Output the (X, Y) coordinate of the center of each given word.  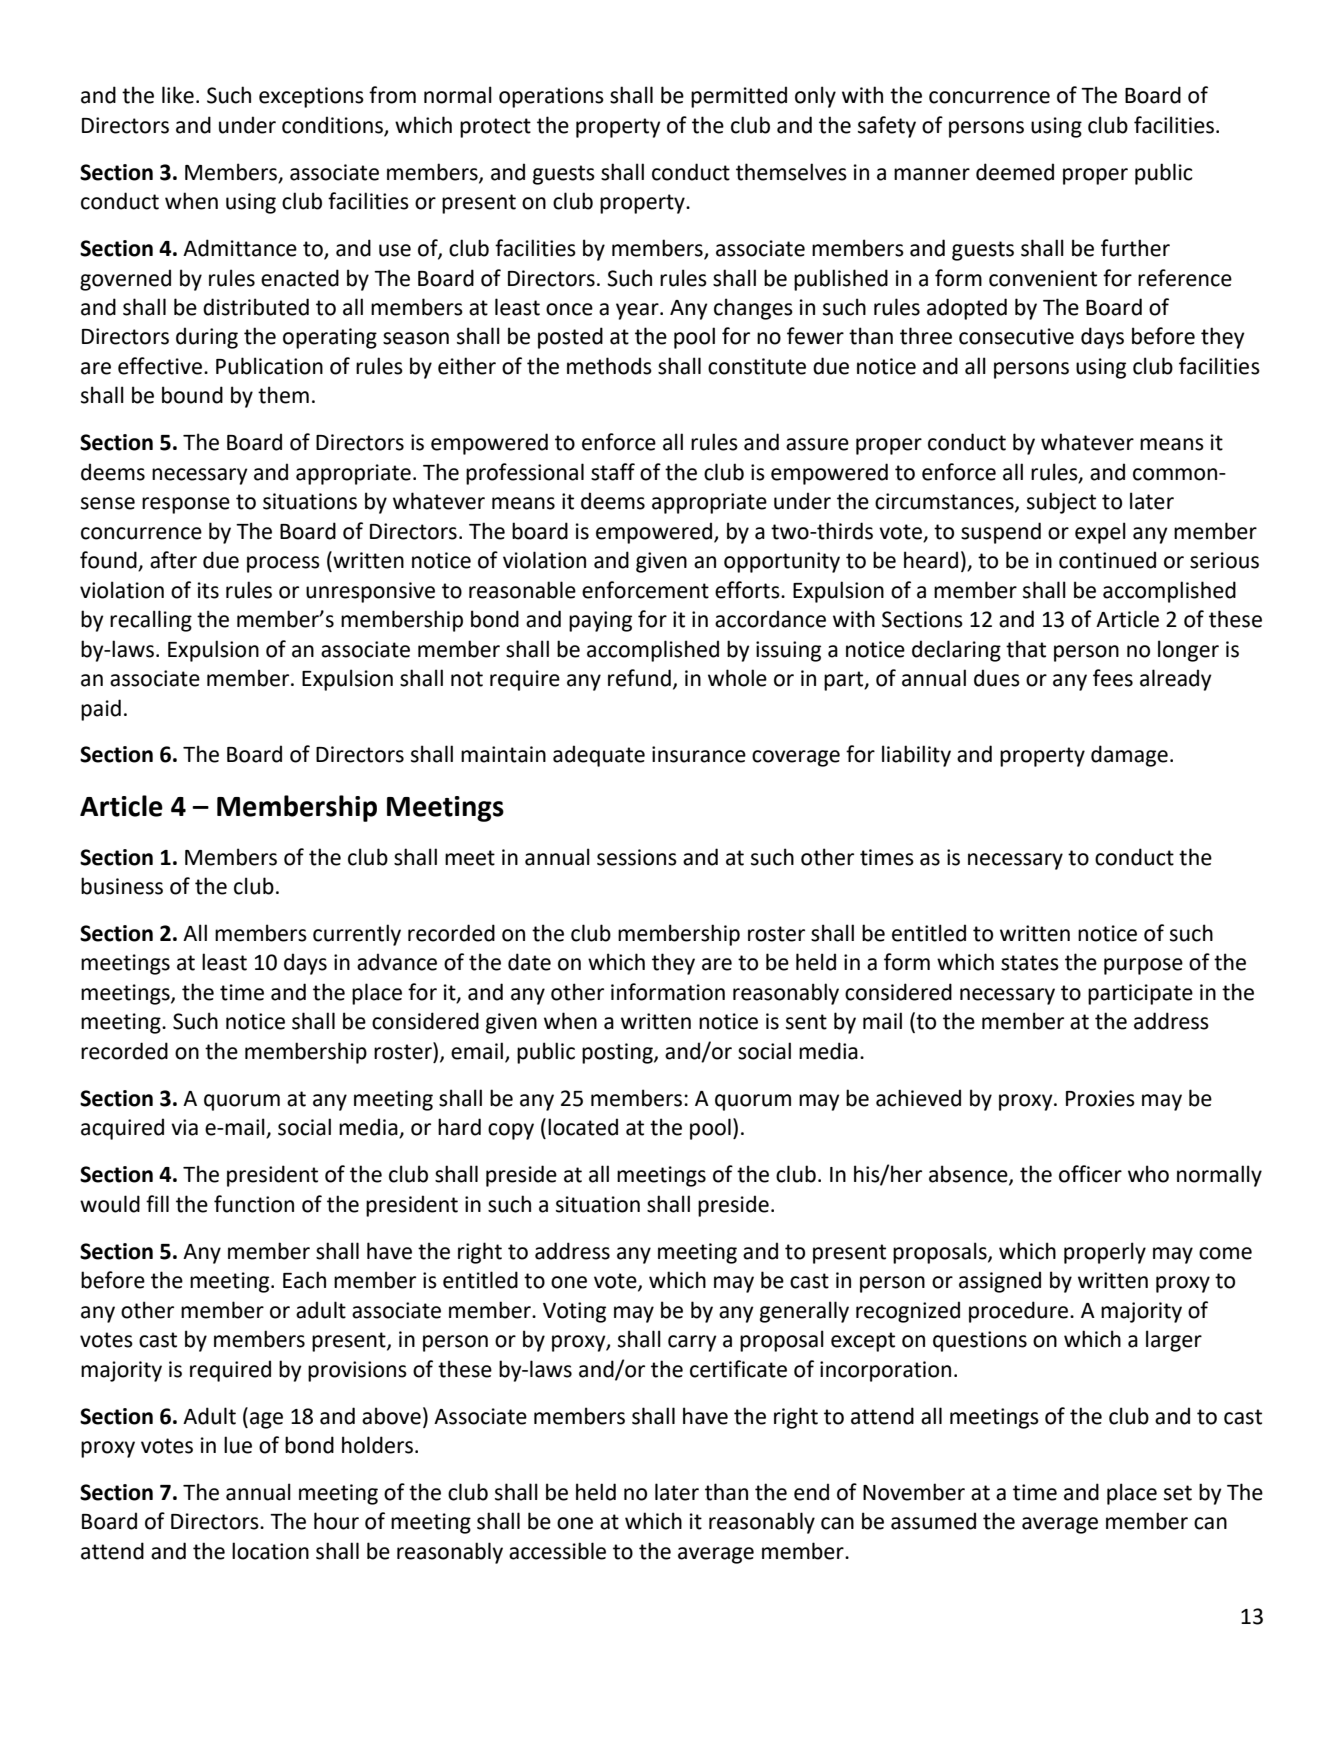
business (122, 886)
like (178, 95)
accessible (557, 1551)
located (583, 1127)
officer (1090, 1174)
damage (1129, 756)
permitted (739, 97)
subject (1061, 503)
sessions (637, 857)
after (173, 560)
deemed (1015, 172)
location (270, 1551)
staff (613, 472)
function (254, 1204)
